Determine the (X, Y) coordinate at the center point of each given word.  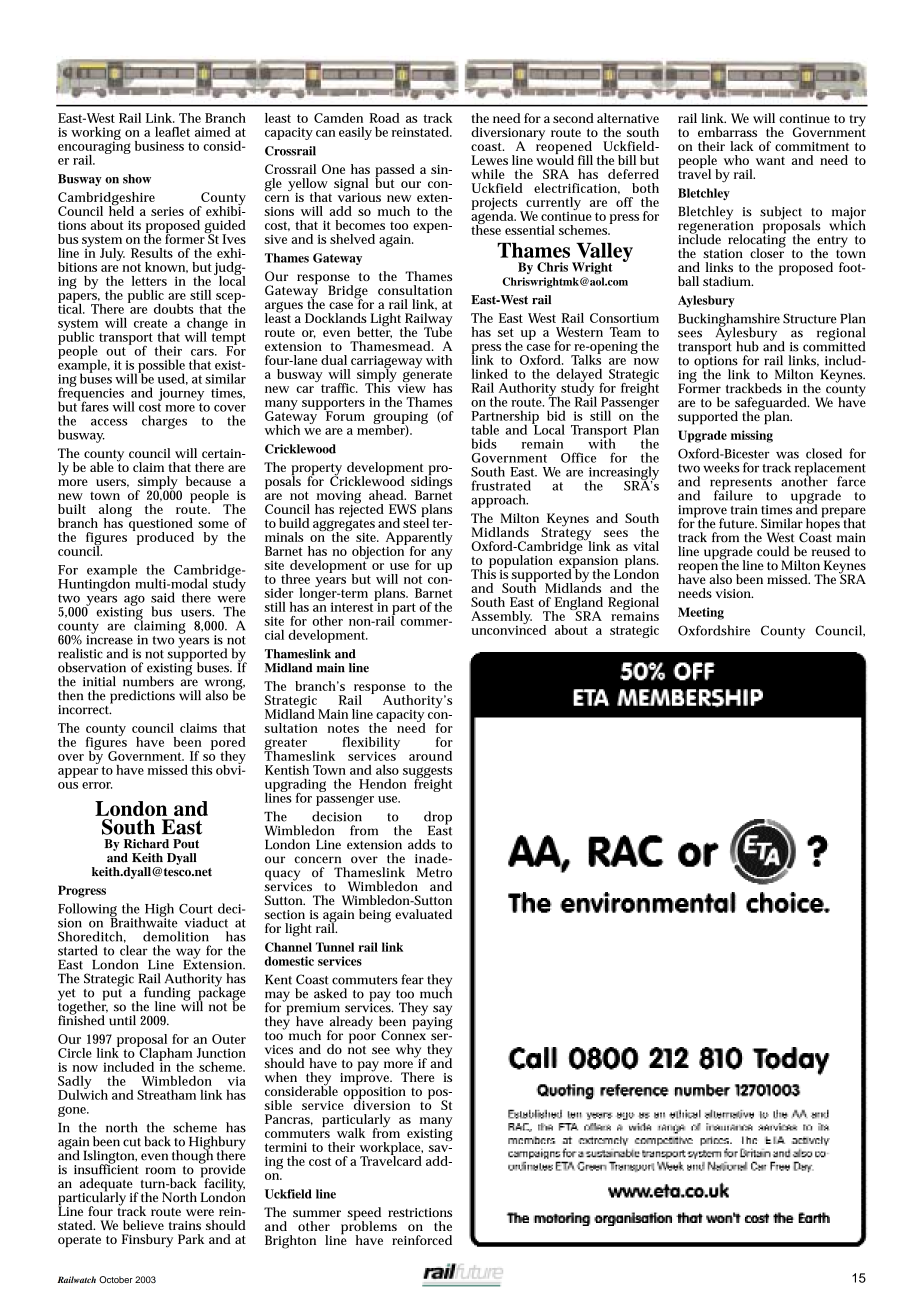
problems (369, 1228)
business (159, 146)
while (488, 174)
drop (438, 819)
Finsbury (147, 1241)
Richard (146, 844)
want (770, 161)
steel (416, 522)
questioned (160, 525)
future (738, 523)
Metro (434, 872)
